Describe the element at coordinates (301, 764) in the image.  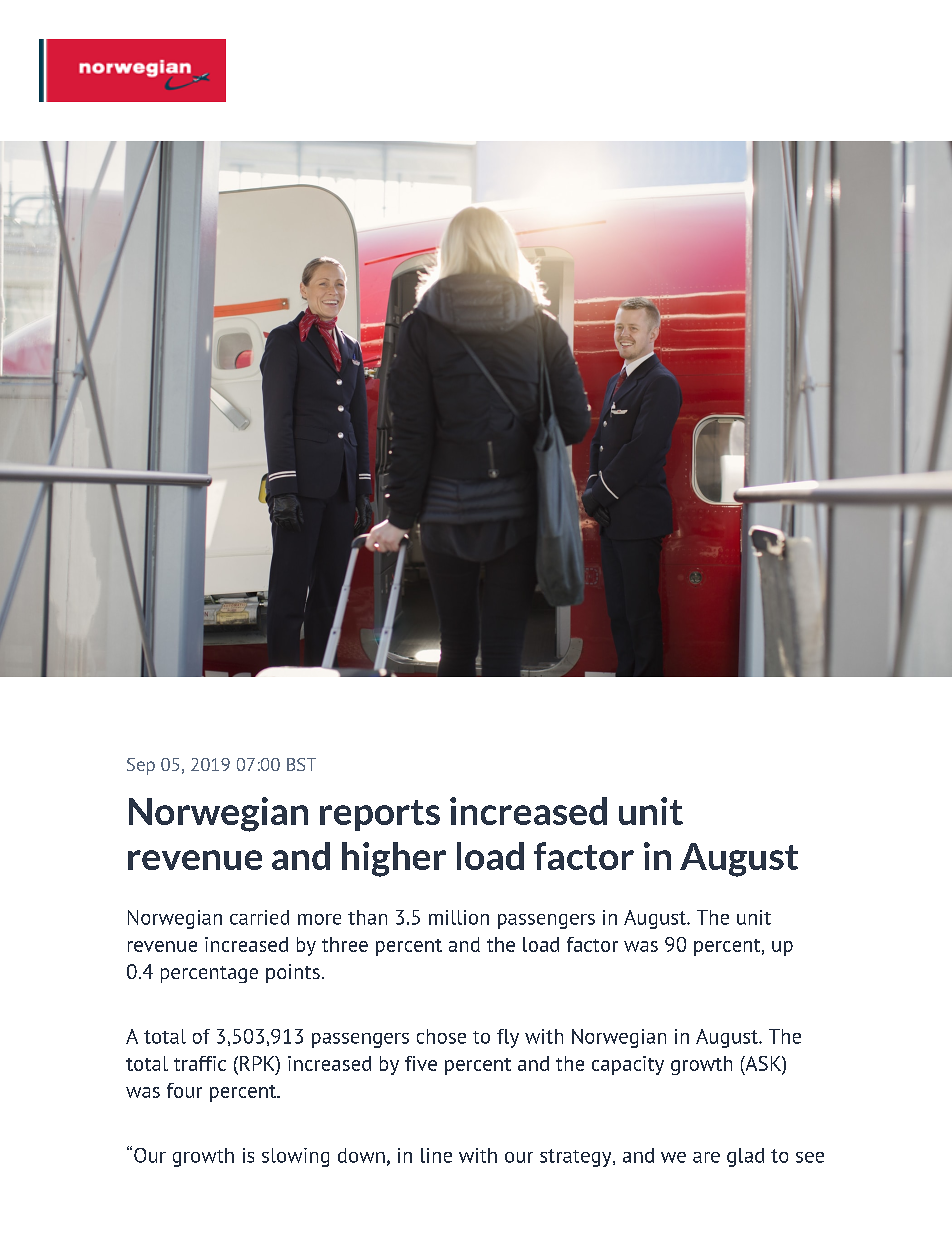
I see `BST` at that location.
